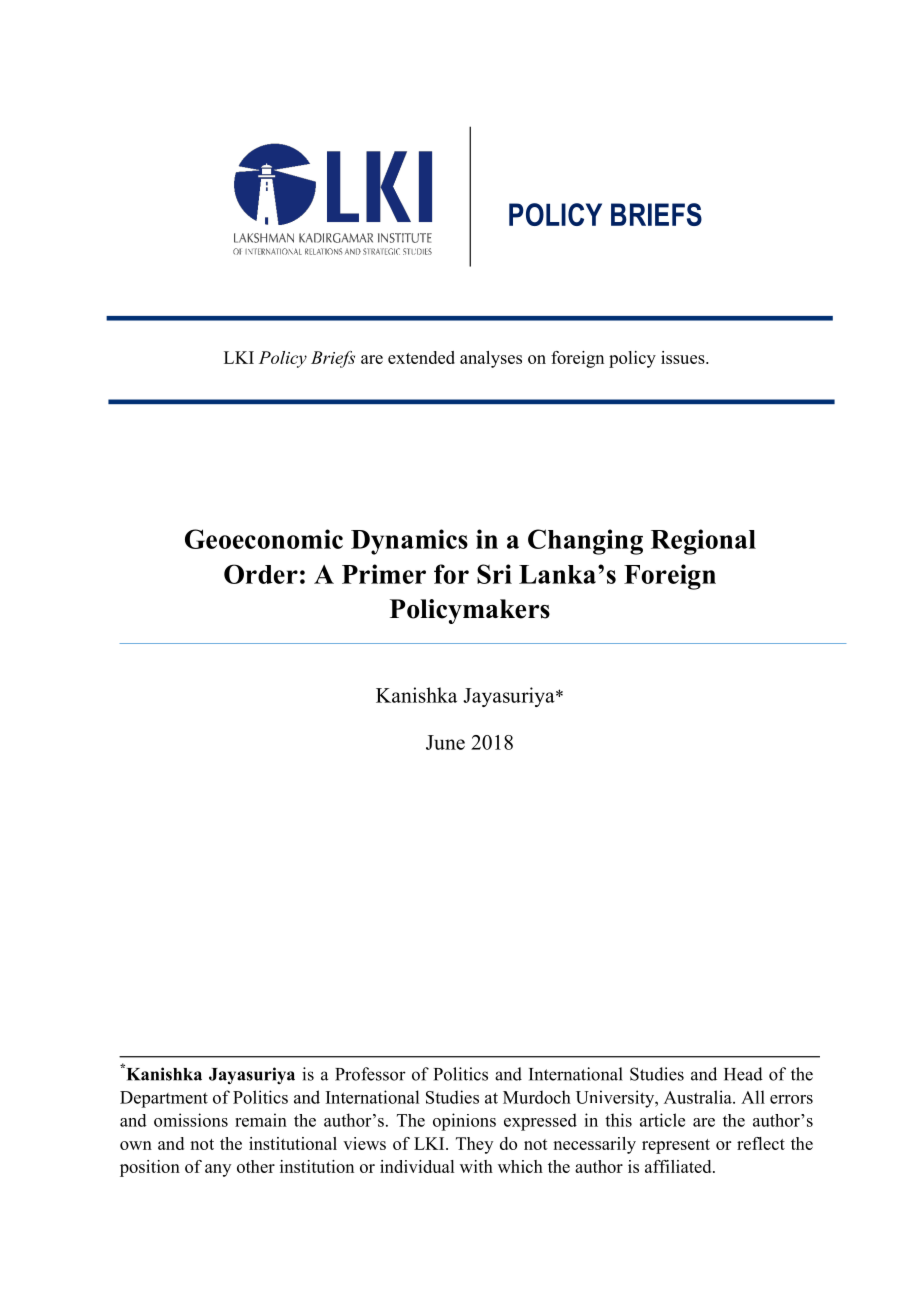  What do you see at coordinates (421, 357) in the document?
I see `extended` at bounding box center [421, 357].
